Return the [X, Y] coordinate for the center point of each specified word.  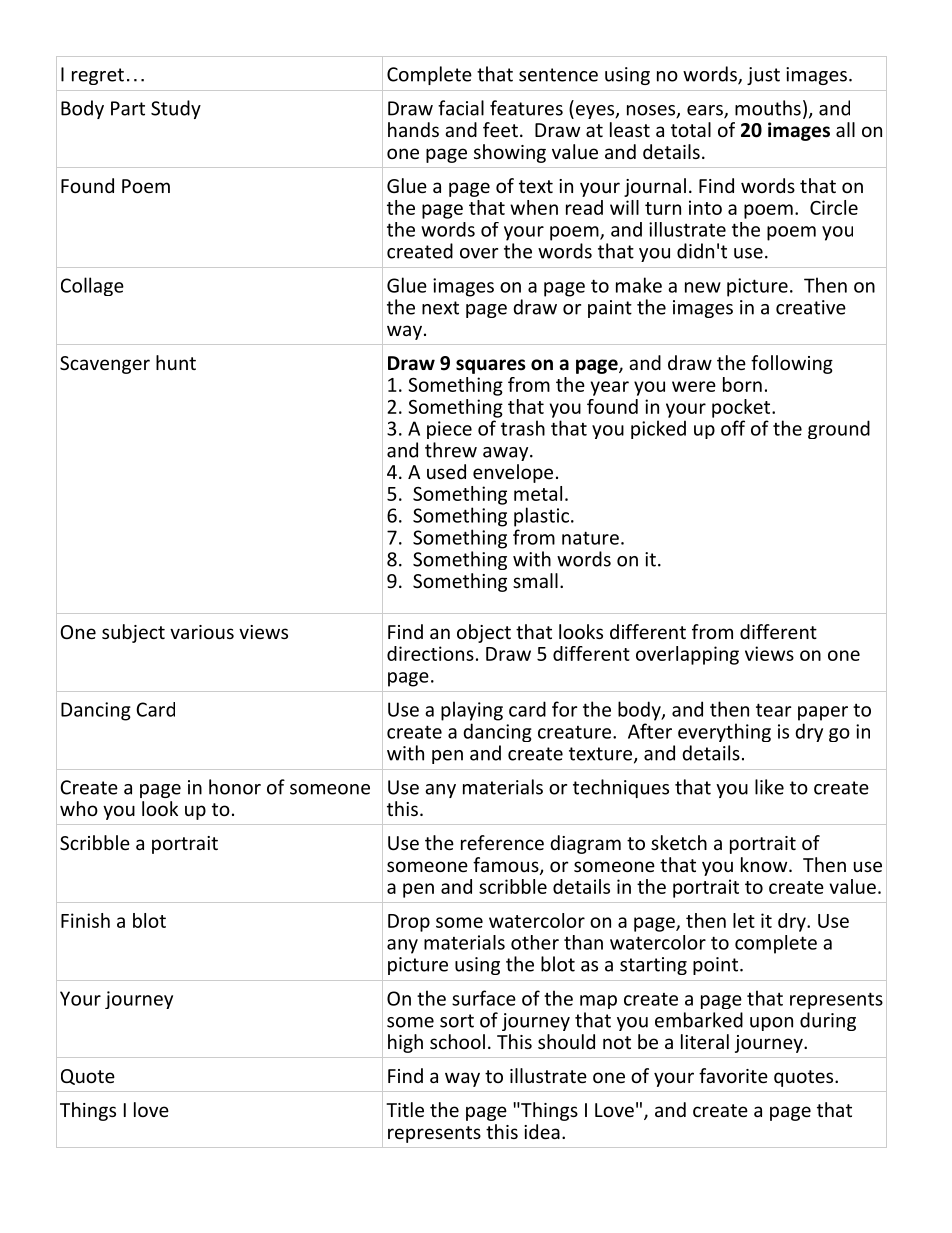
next [440, 308]
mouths [768, 108]
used [446, 471]
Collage [92, 286]
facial [461, 108]
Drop [409, 923]
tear [774, 710]
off [733, 428]
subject [133, 633]
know [765, 864]
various [202, 632]
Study [176, 109]
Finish [85, 920]
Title [405, 1109]
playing [472, 711]
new [703, 287]
